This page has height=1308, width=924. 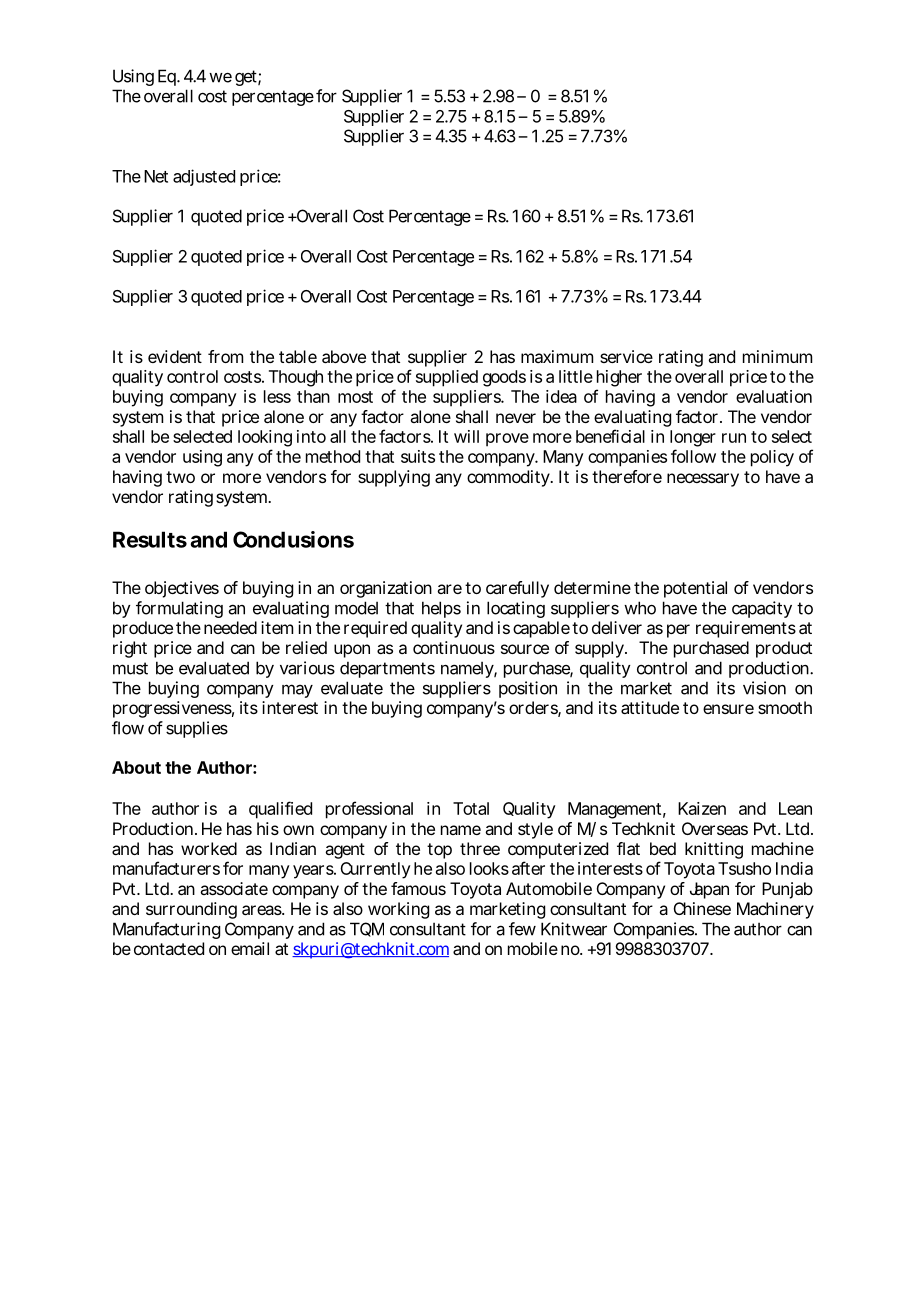 What do you see at coordinates (182, 589) in the page?
I see `objectives` at bounding box center [182, 589].
